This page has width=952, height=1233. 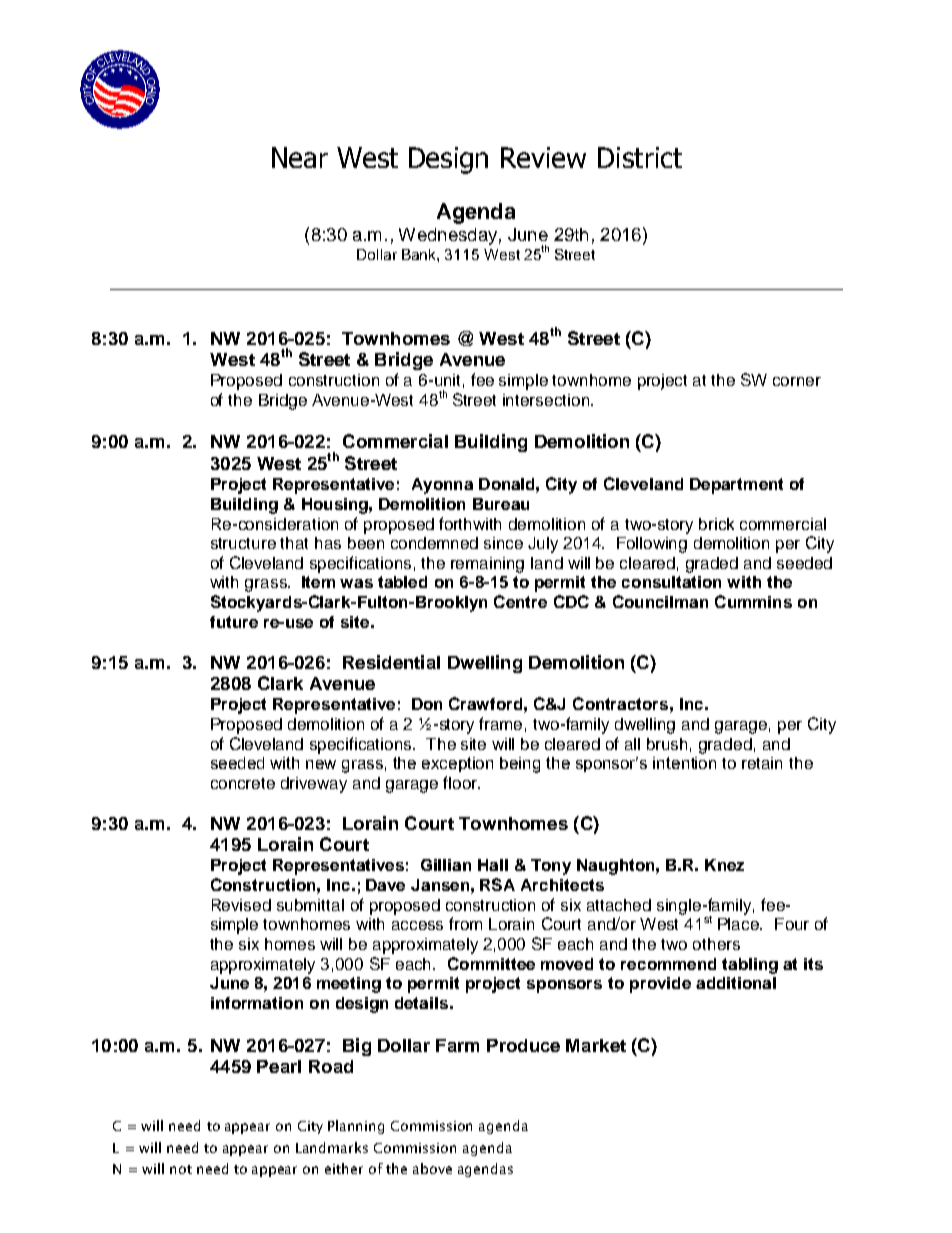 What do you see at coordinates (520, 765) in the page?
I see `being` at bounding box center [520, 765].
